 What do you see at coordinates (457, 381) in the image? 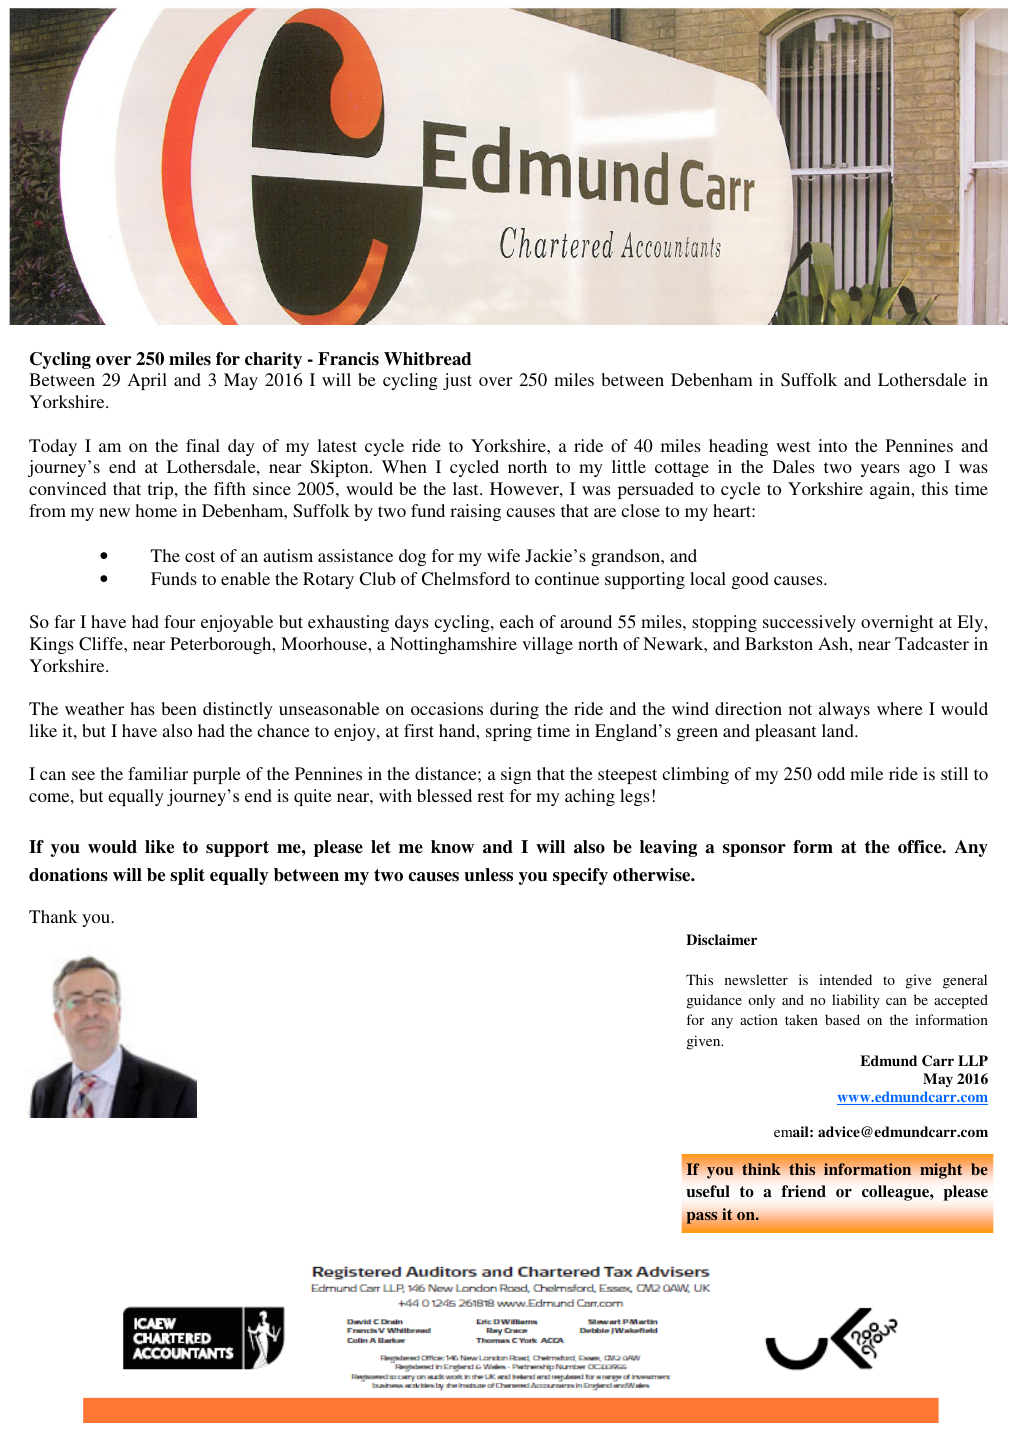
I see `just` at bounding box center [457, 381].
